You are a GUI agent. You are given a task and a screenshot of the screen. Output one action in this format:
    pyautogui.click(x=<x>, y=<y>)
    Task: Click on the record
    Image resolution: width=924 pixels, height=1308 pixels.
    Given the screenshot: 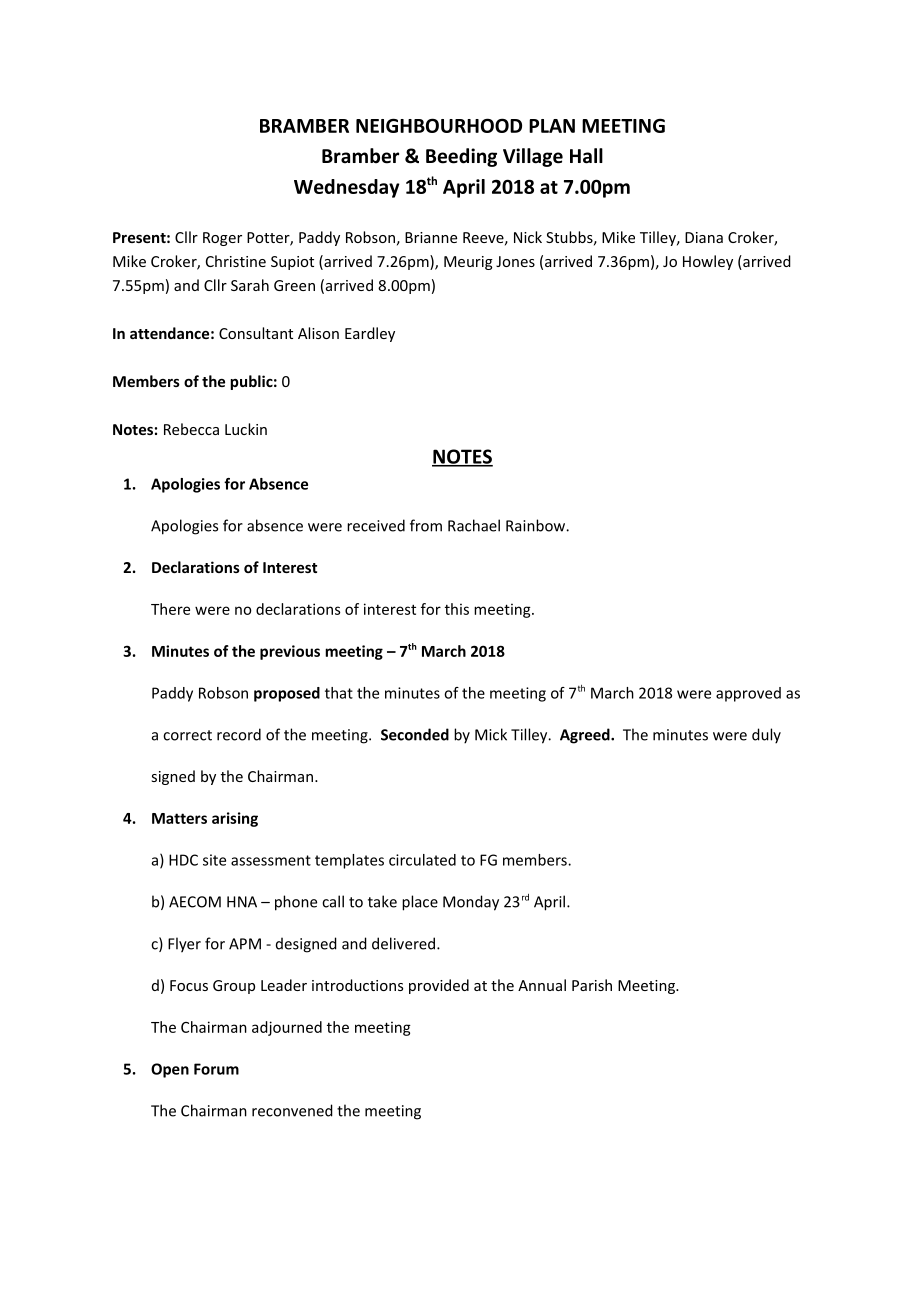 What is the action you would take?
    pyautogui.click(x=239, y=734)
